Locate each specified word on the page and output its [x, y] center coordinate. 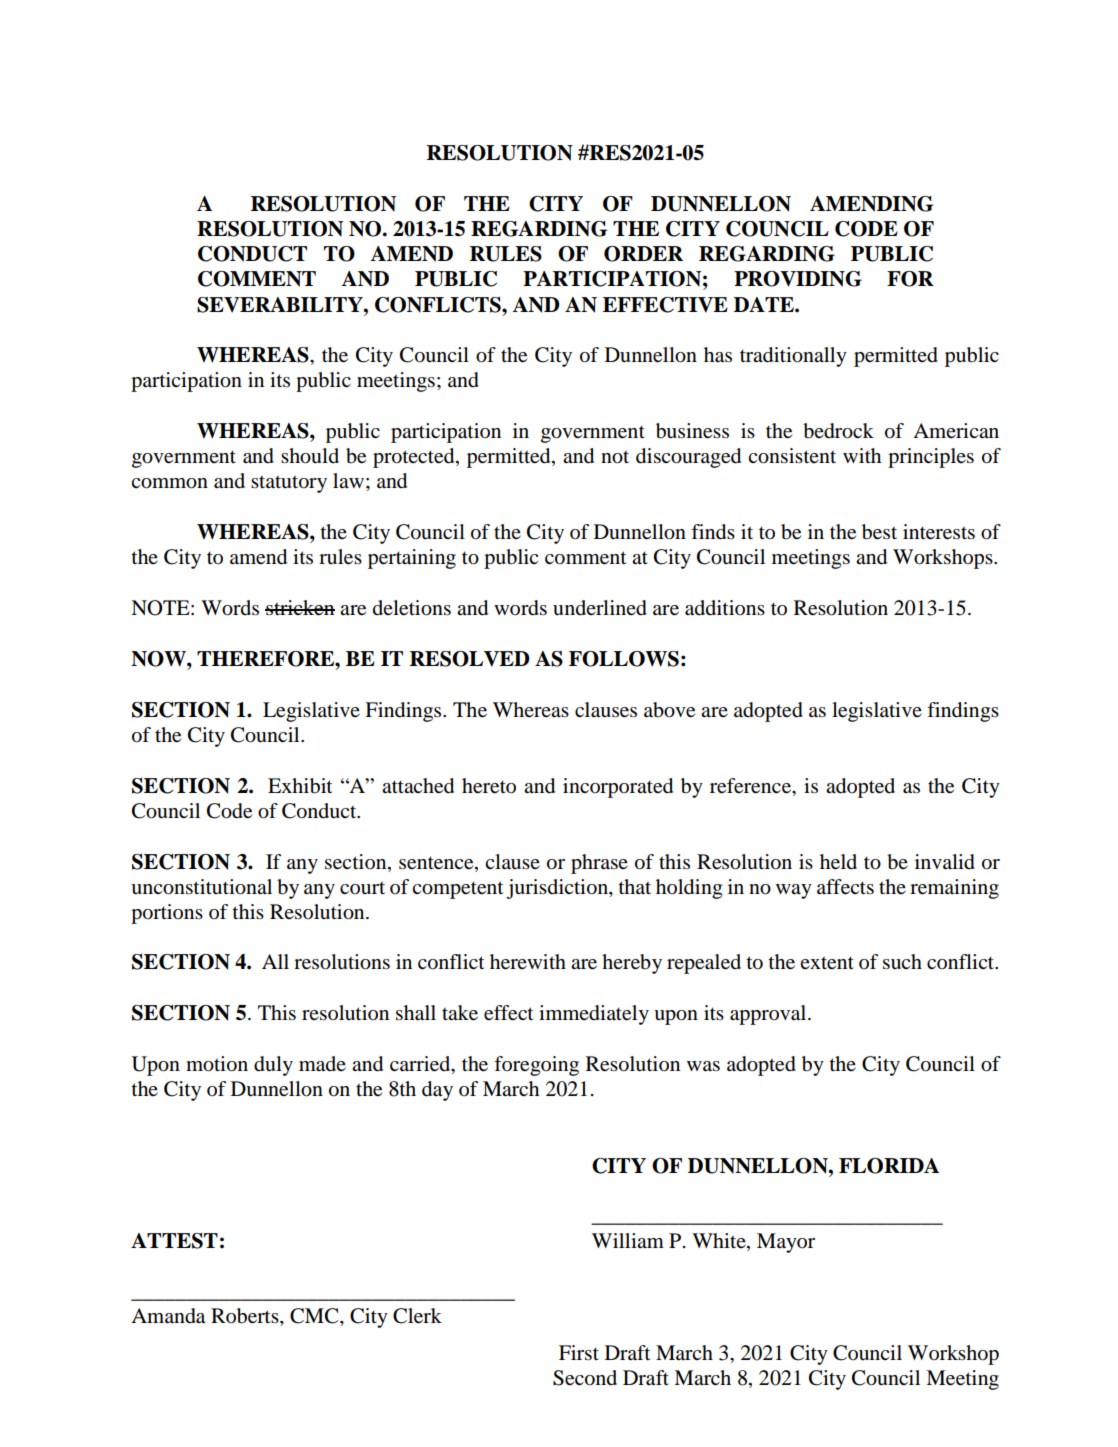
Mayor [786, 1243]
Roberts [246, 1317]
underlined [600, 608]
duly [273, 1066]
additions [725, 608]
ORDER [643, 254]
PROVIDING [798, 279]
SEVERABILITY [281, 305]
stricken [300, 608]
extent [827, 963]
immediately [594, 1015]
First [579, 1353]
